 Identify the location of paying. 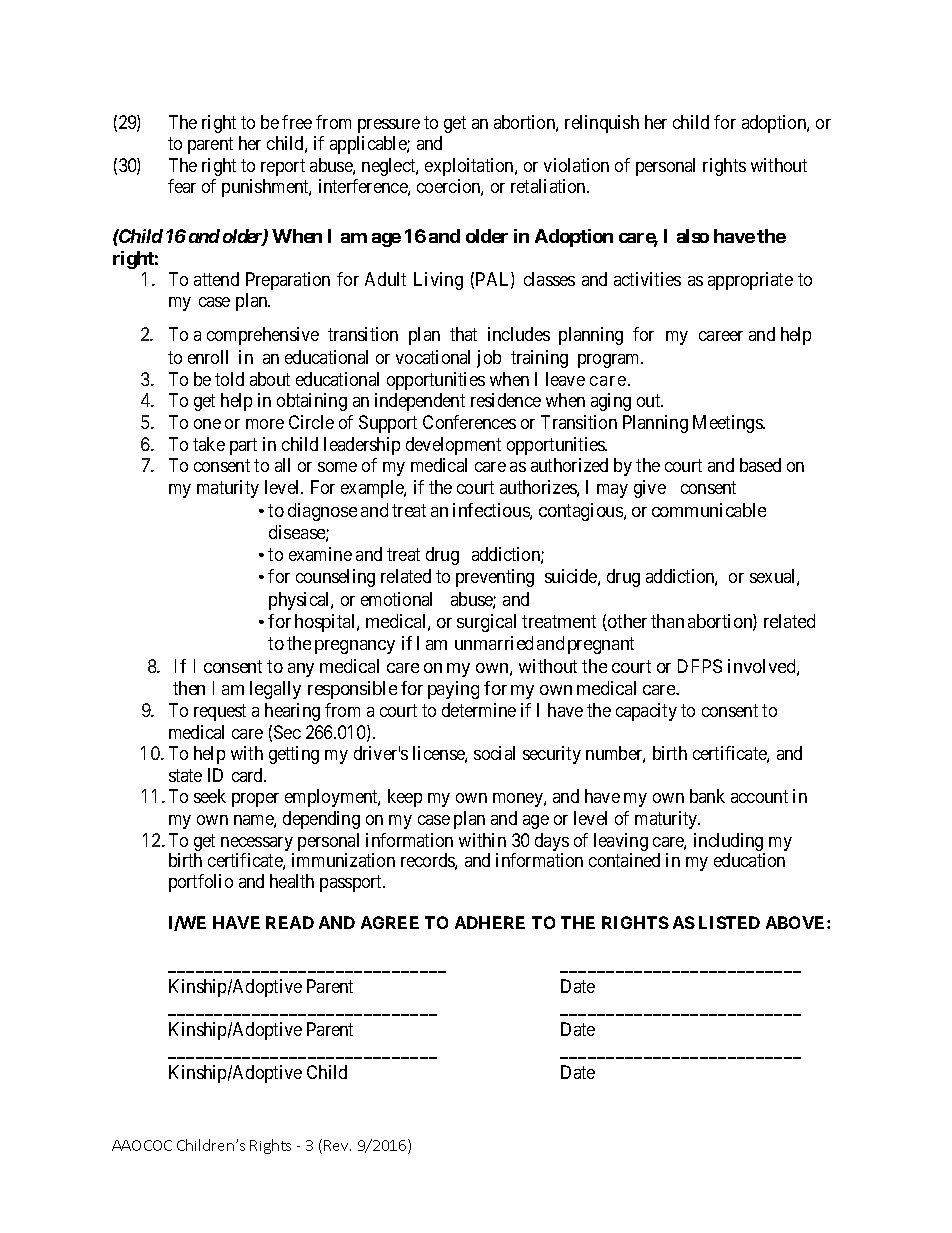
(453, 690).
